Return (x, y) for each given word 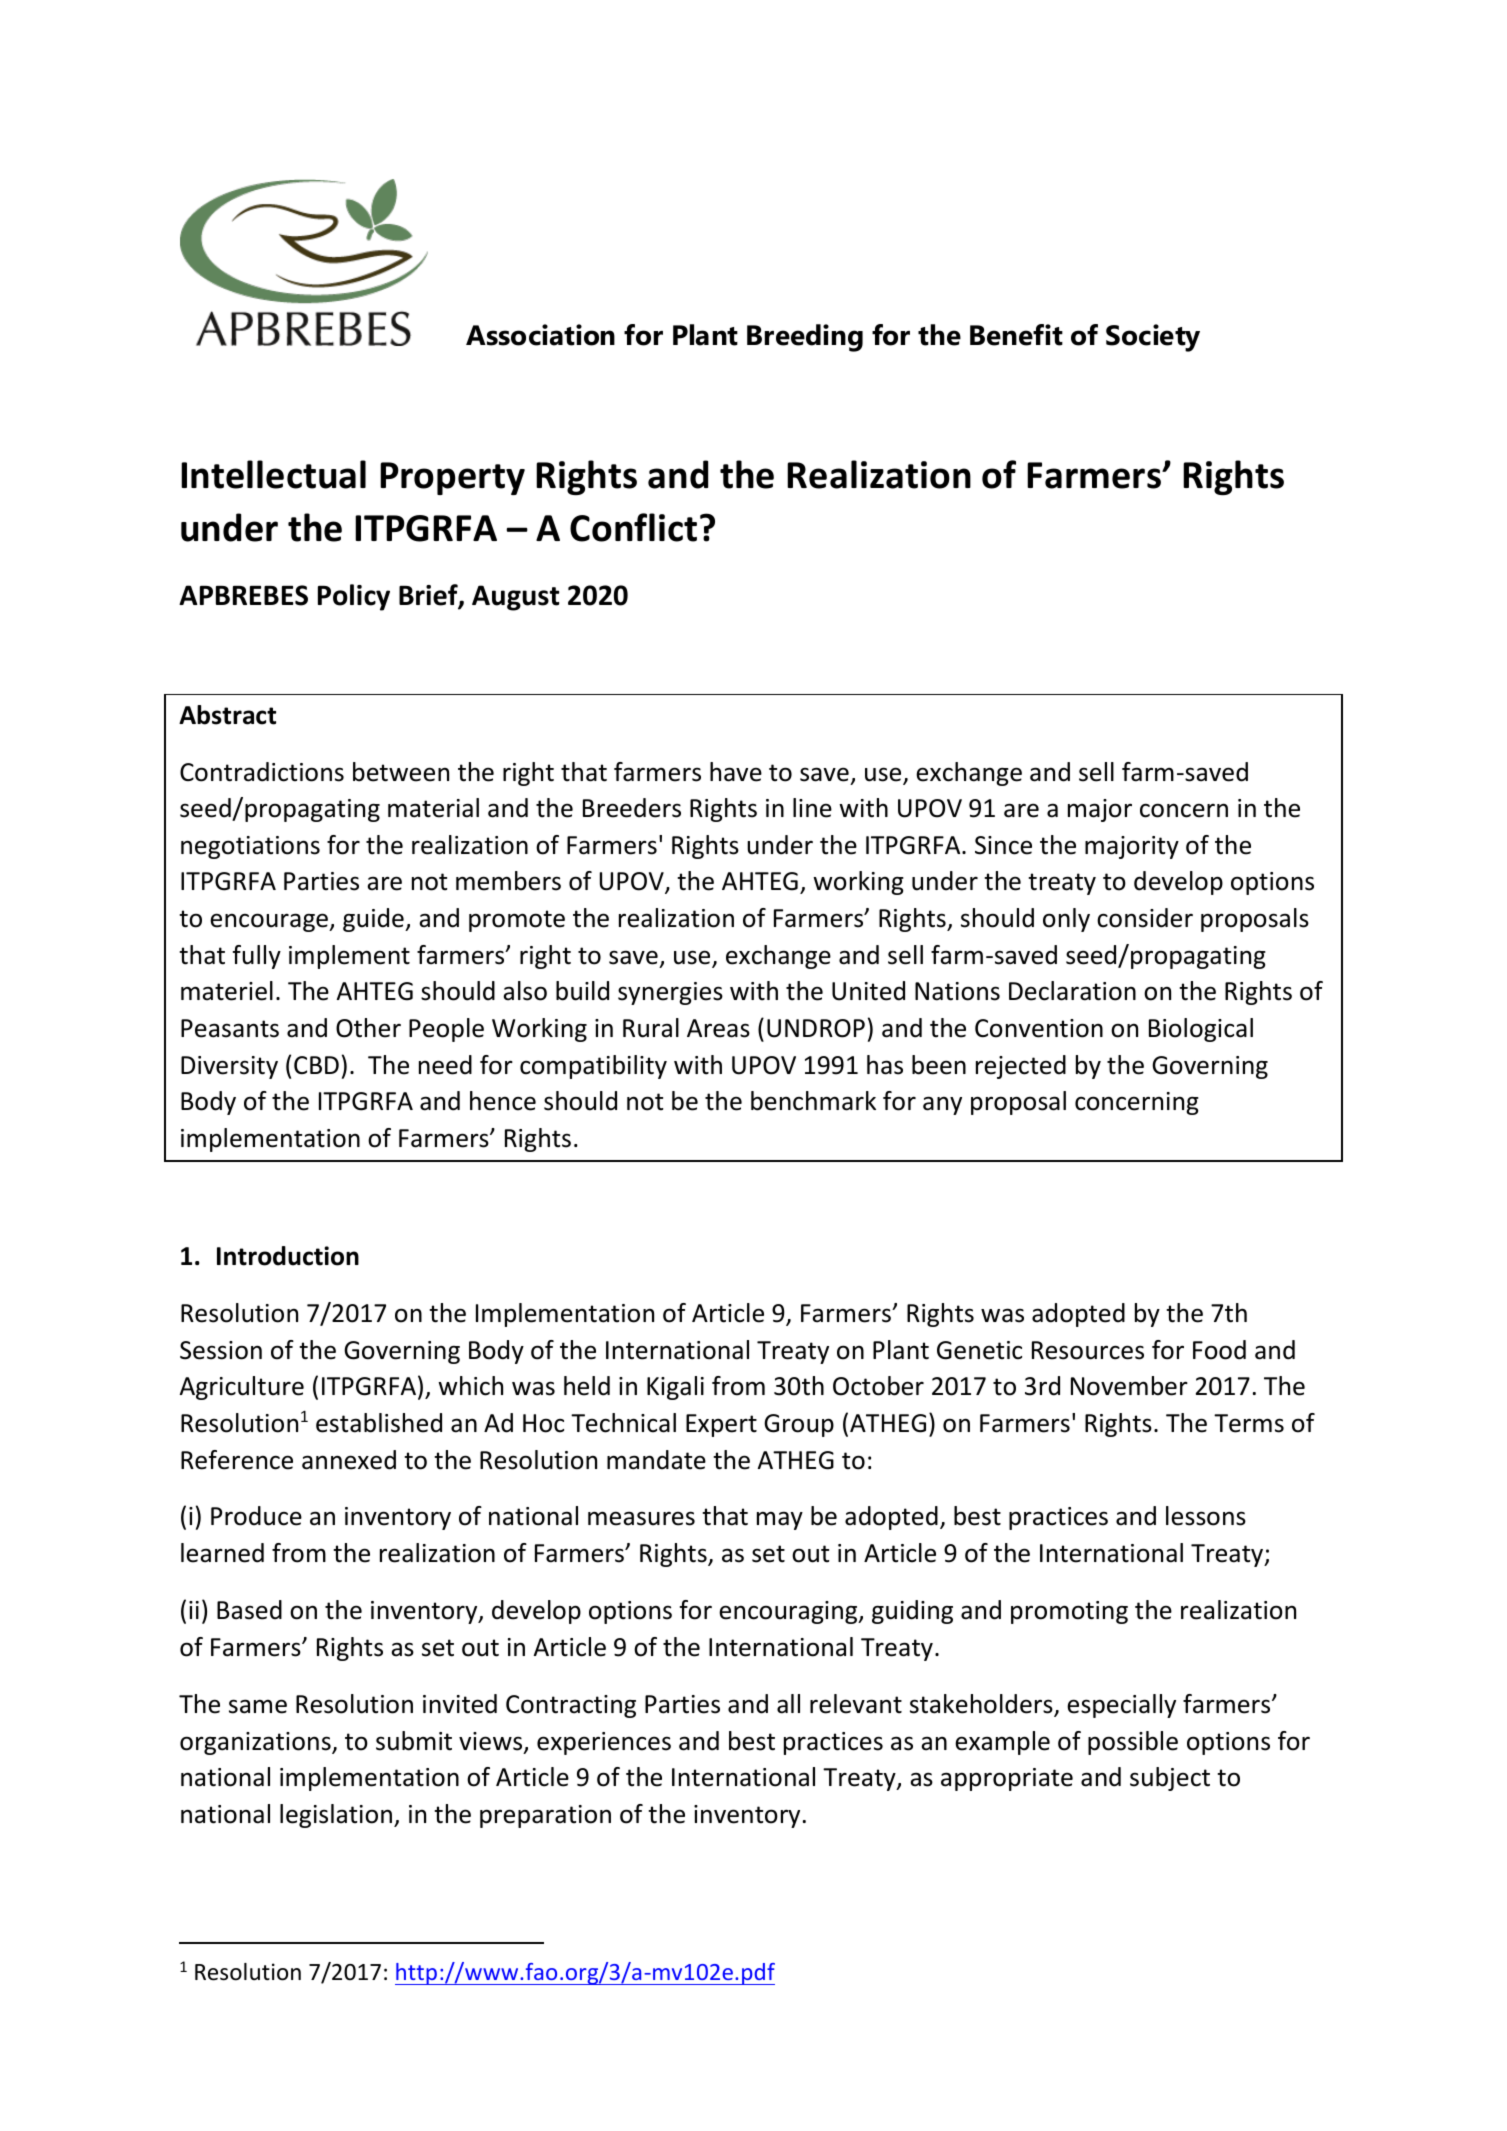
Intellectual (273, 474)
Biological (1201, 1030)
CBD (316, 1065)
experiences (604, 1743)
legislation (337, 1816)
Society (1153, 338)
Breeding (805, 338)
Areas (718, 1028)
